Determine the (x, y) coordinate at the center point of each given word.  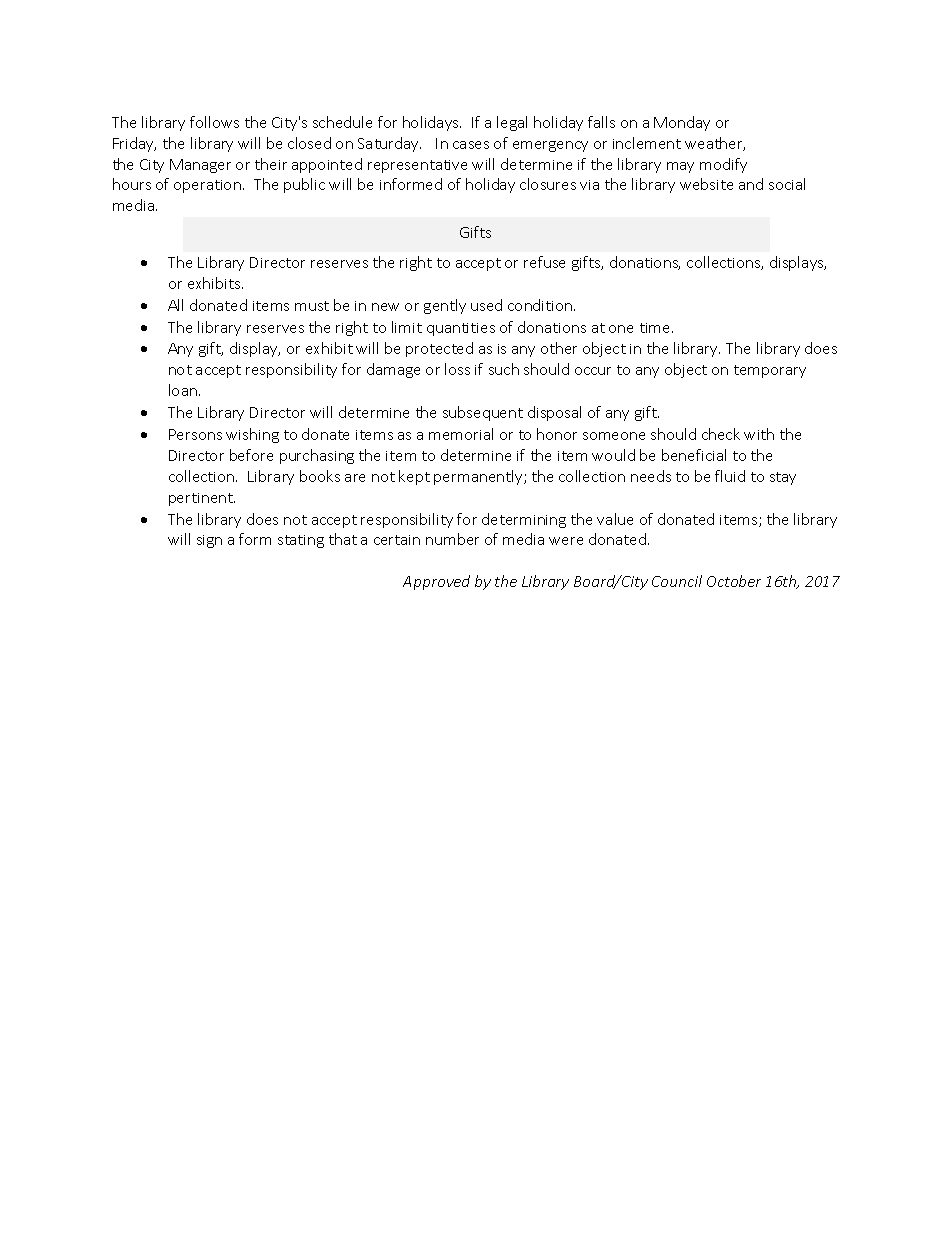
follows (214, 122)
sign (209, 541)
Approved (436, 582)
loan (184, 390)
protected (439, 349)
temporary (770, 371)
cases (471, 145)
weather (715, 144)
